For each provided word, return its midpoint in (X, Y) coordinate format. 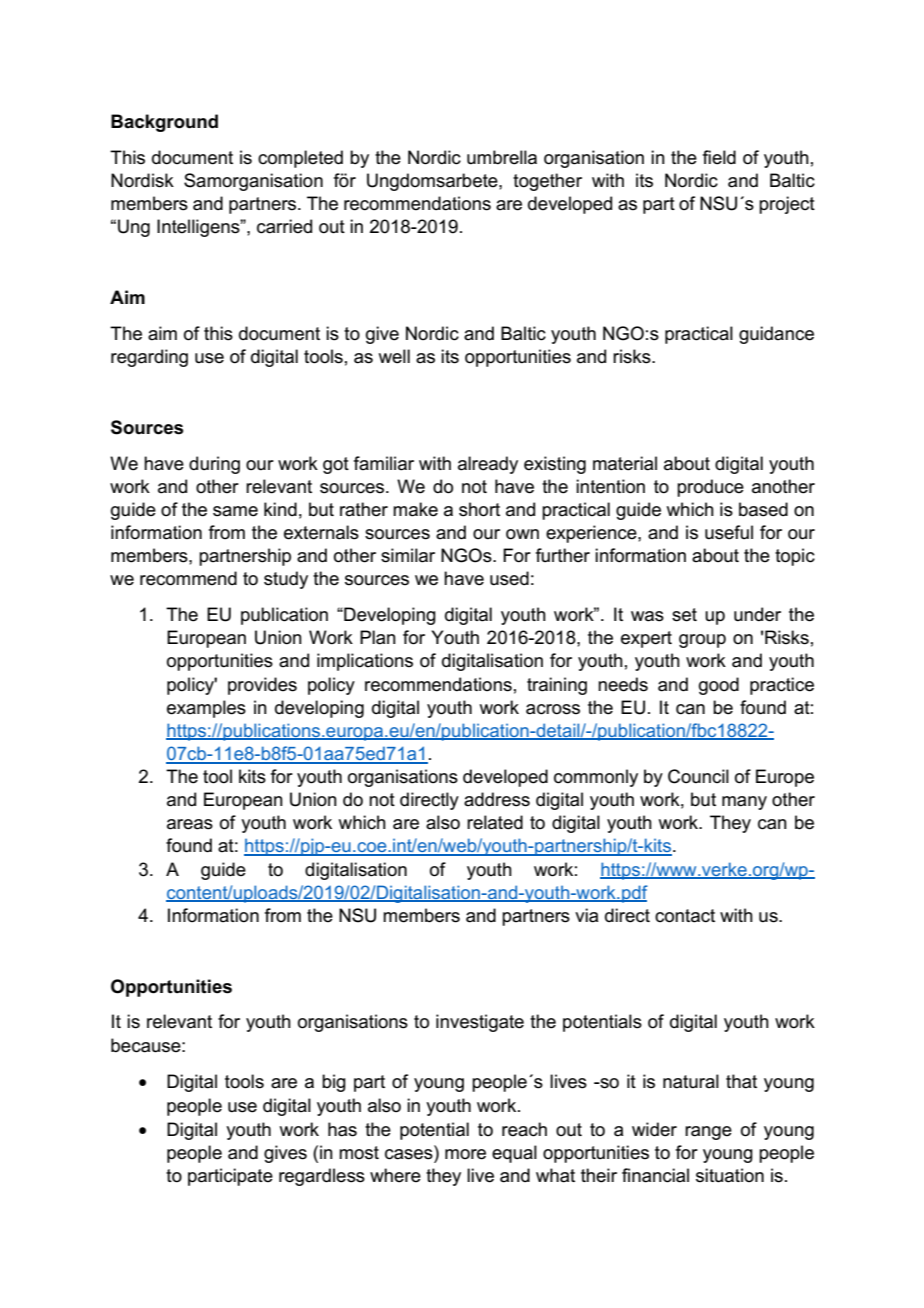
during (214, 465)
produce (710, 488)
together (547, 182)
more (465, 1154)
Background (164, 123)
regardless (322, 1177)
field (719, 157)
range (708, 1133)
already (488, 465)
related (495, 822)
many (744, 803)
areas (190, 824)
